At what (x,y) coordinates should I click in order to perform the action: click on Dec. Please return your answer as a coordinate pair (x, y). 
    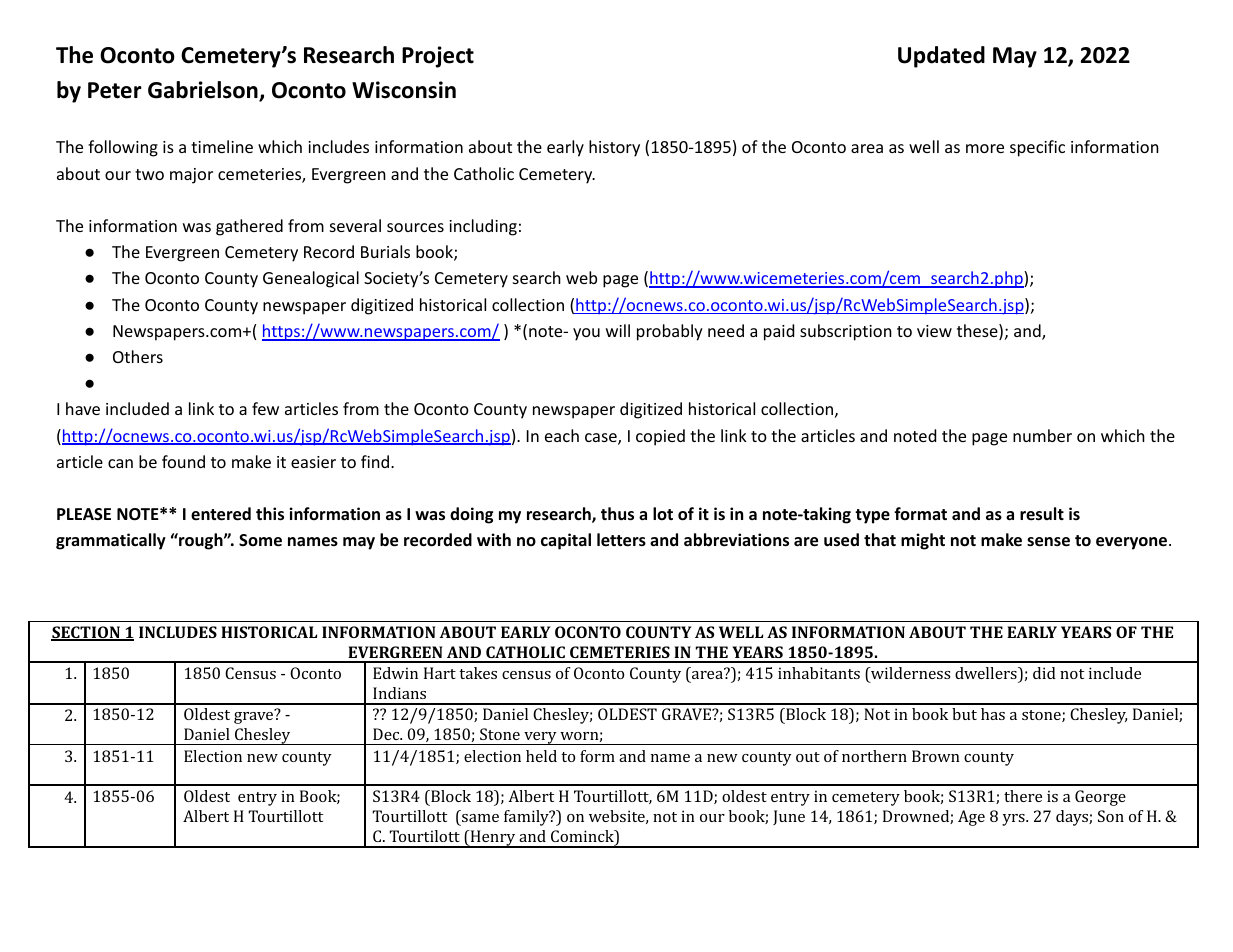
    Looking at the image, I should click on (387, 734).
